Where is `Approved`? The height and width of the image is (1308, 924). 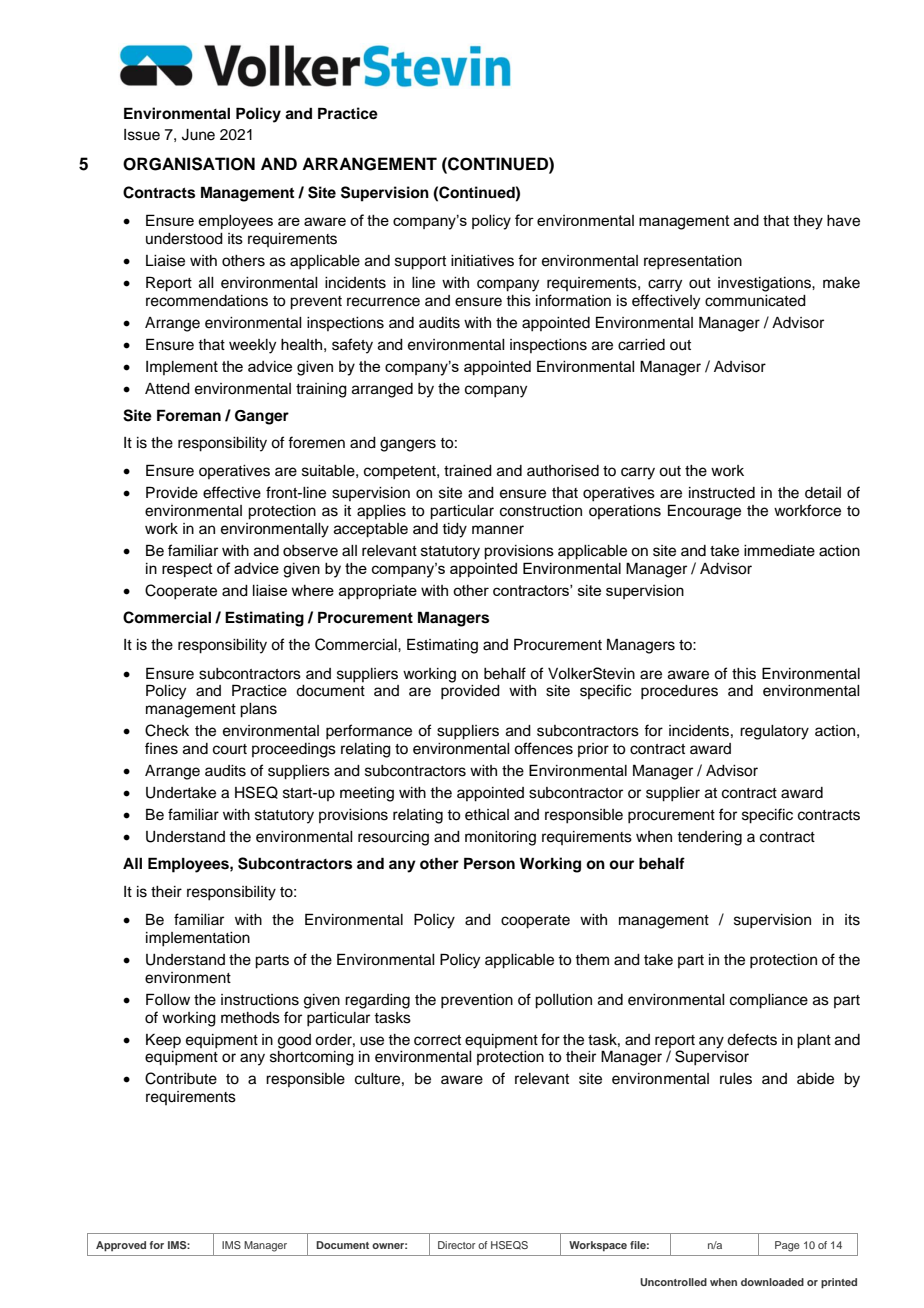 Approved is located at coordinates (121, 1246).
